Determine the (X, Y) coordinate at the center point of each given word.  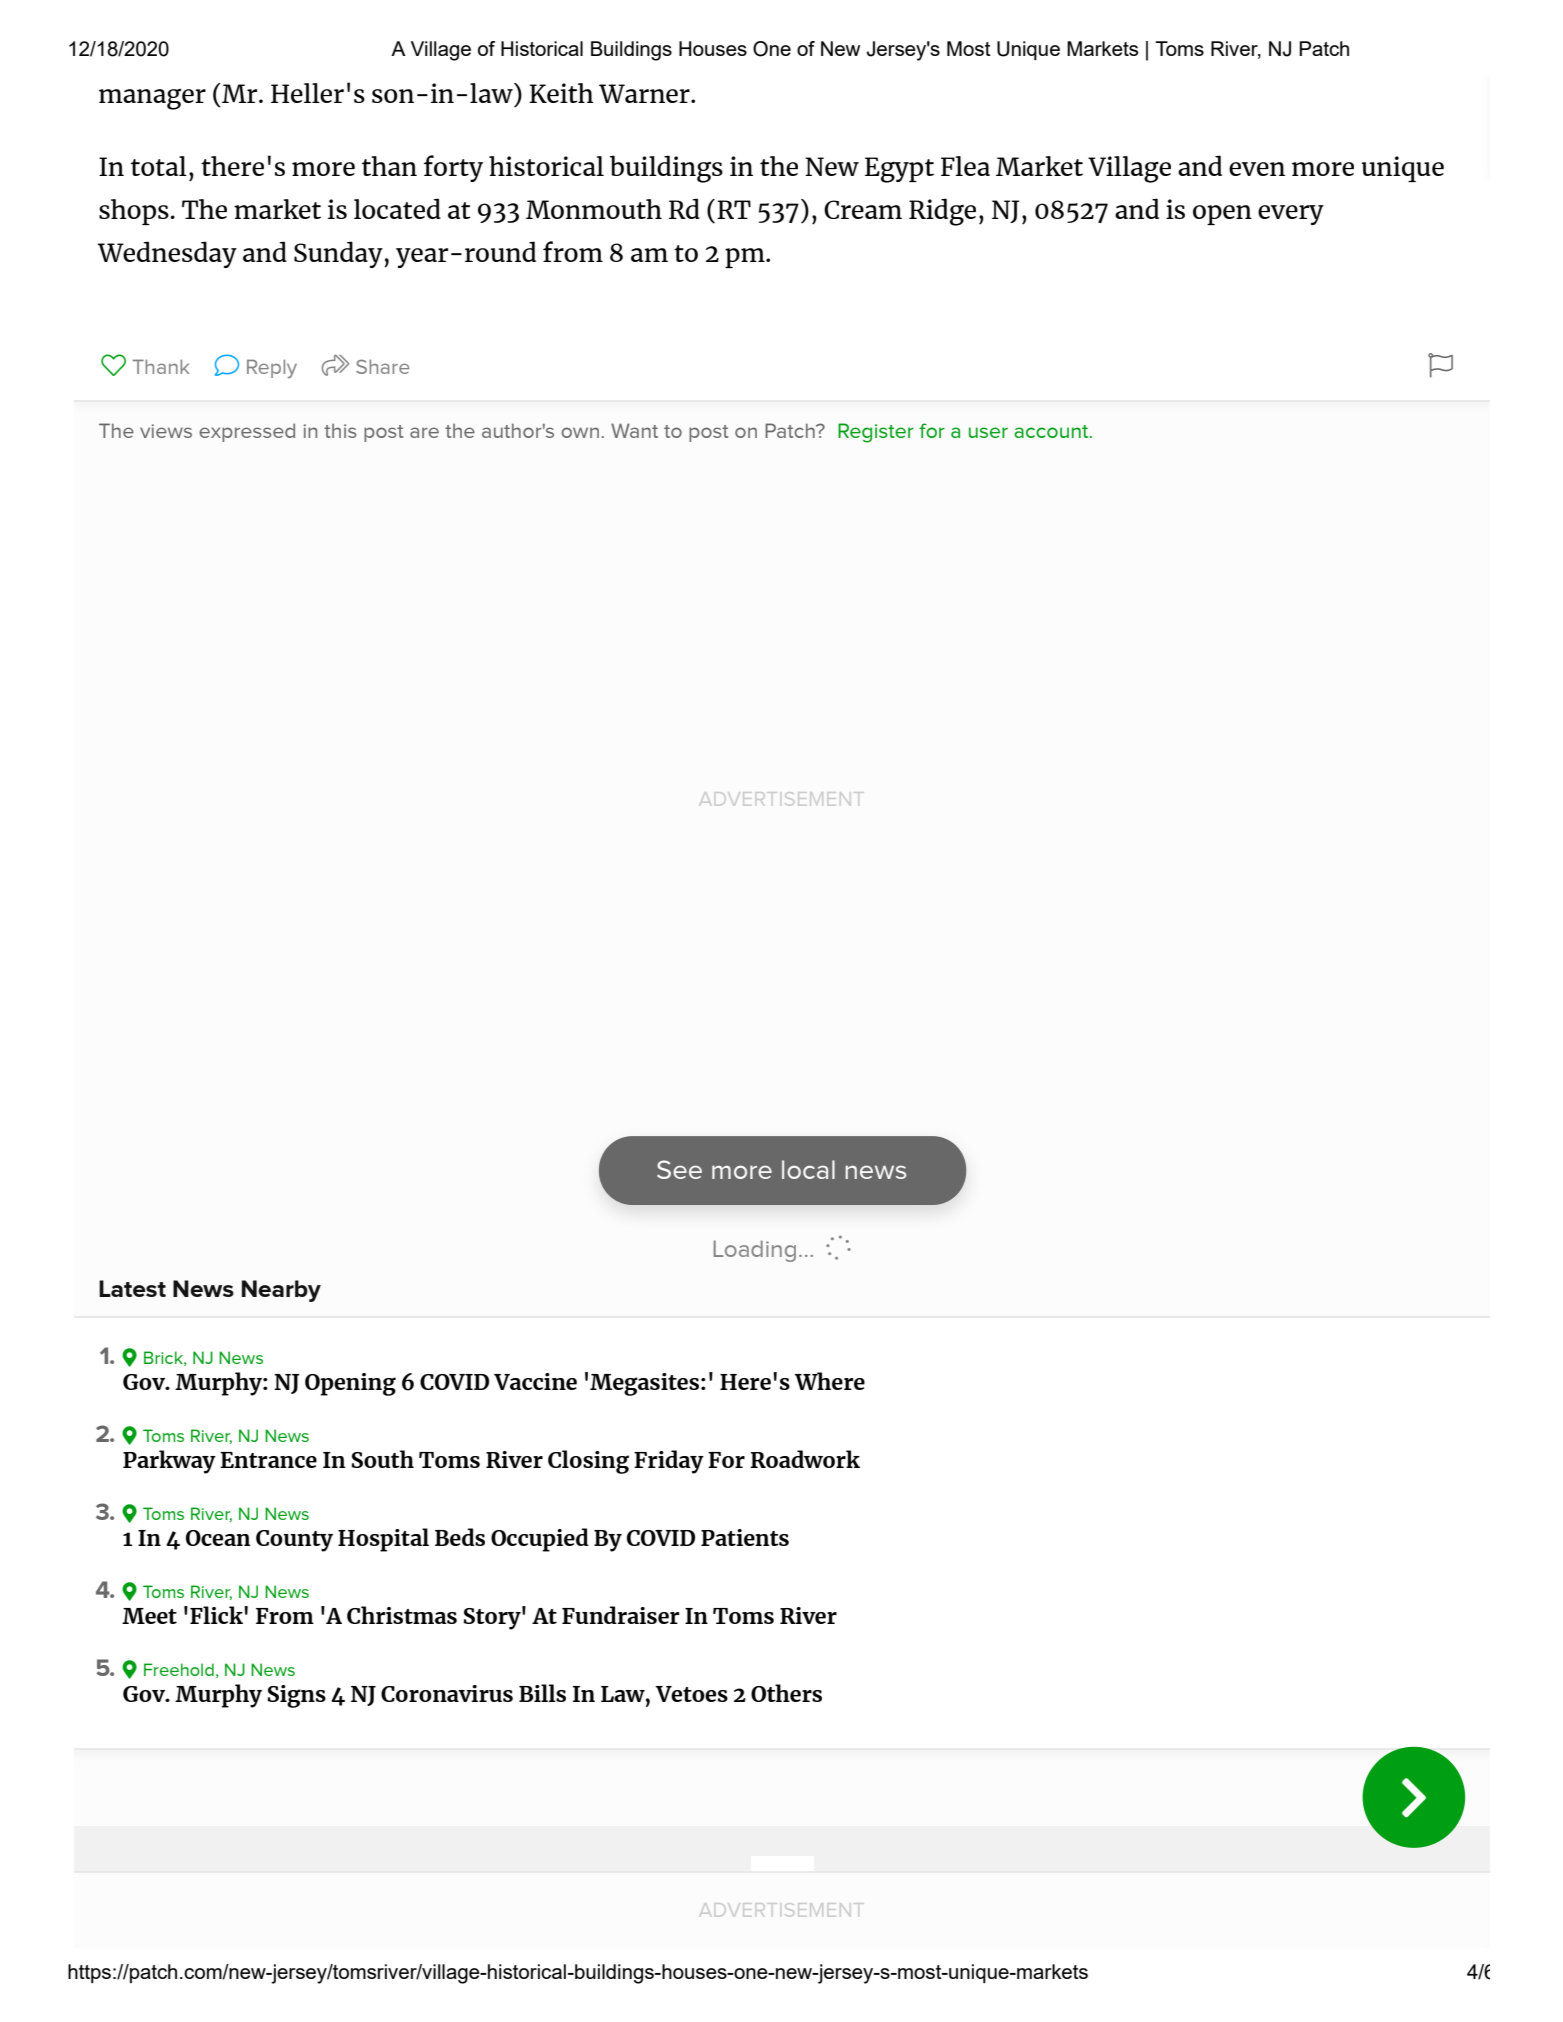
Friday (669, 1462)
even (1257, 169)
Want (634, 430)
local (808, 1169)
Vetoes (692, 1694)
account (1052, 431)
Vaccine (535, 1381)
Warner (645, 93)
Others (786, 1693)
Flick (217, 1615)
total (159, 166)
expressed (247, 432)
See (679, 1169)
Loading (755, 1251)
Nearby (281, 1291)
